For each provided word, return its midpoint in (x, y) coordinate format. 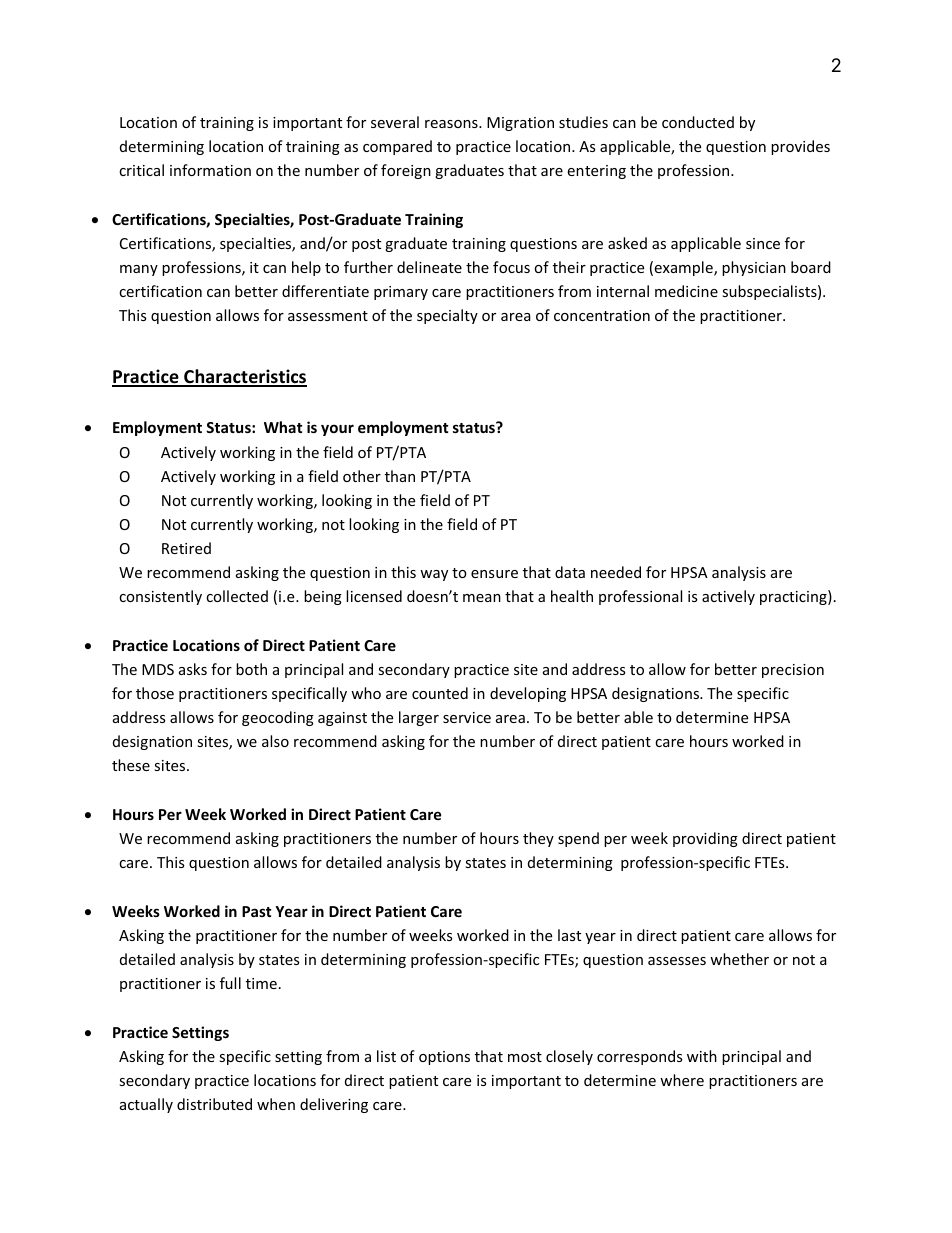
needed (616, 572)
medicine (686, 291)
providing (705, 839)
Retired (186, 548)
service (467, 717)
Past (256, 911)
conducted (698, 122)
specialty (447, 316)
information (210, 170)
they (538, 839)
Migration (520, 124)
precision (793, 671)
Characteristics (244, 377)
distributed (214, 1104)
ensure (494, 574)
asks (193, 669)
